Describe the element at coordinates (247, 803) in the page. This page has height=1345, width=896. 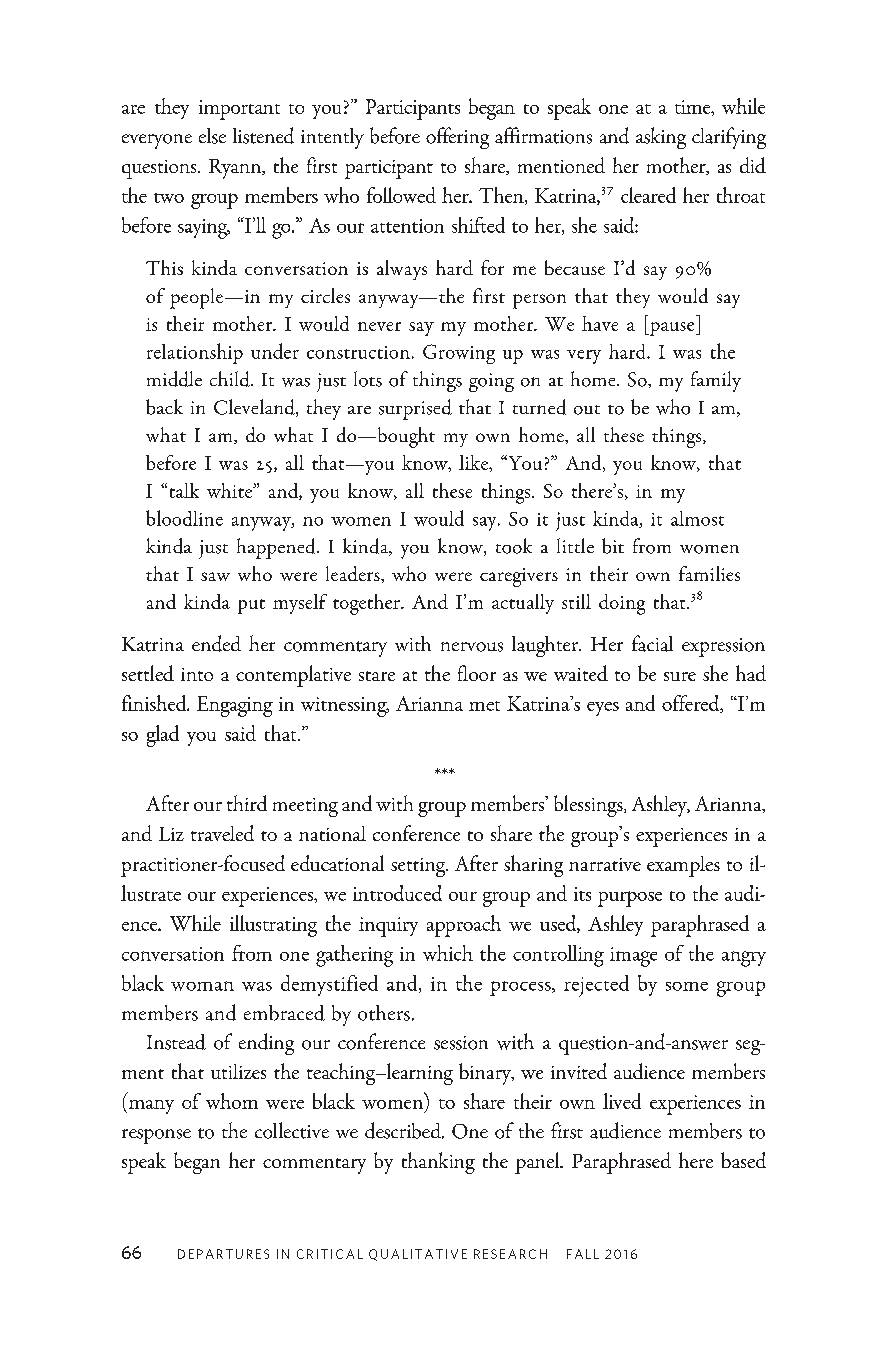
I see `third` at that location.
